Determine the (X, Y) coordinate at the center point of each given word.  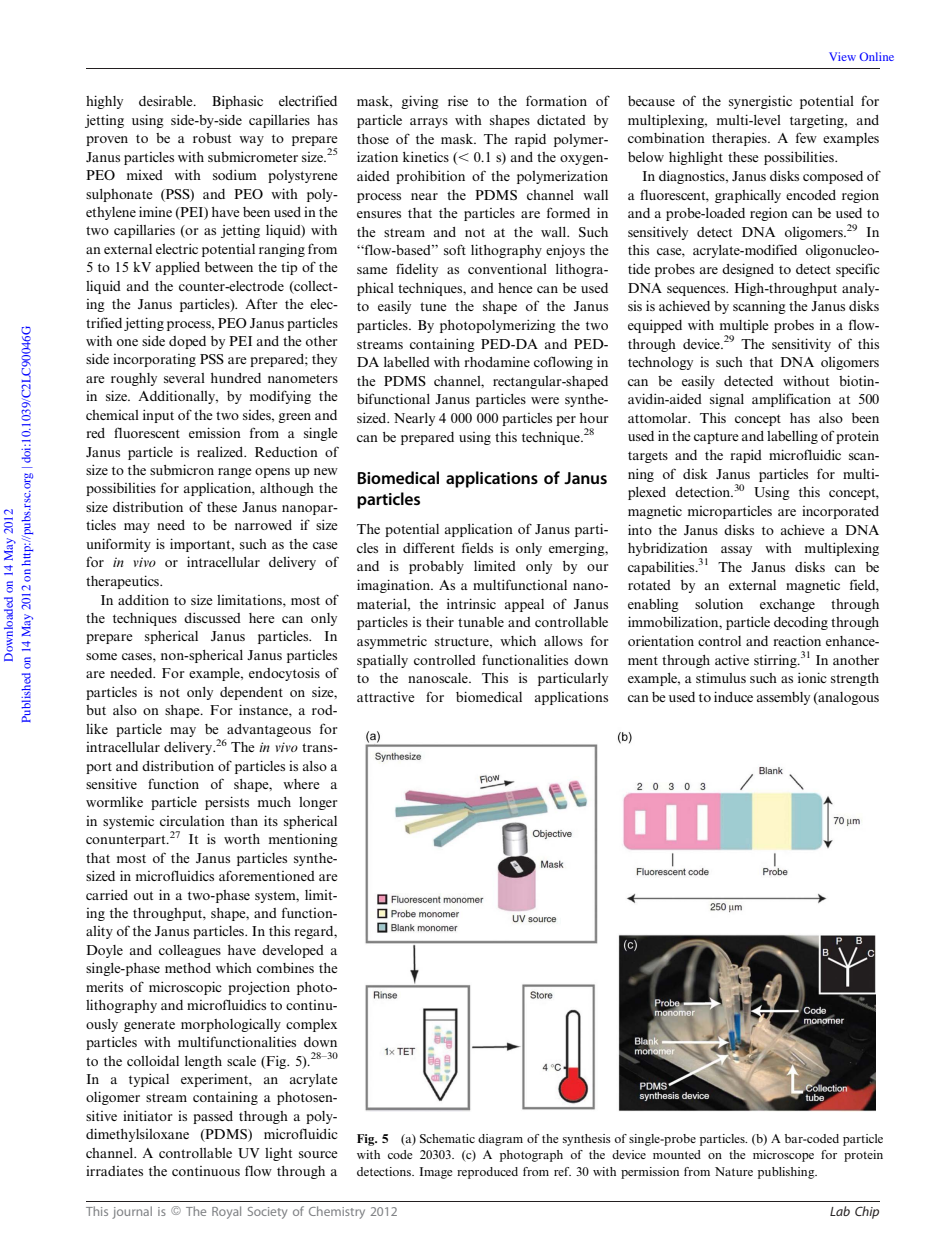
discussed (212, 617)
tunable (481, 622)
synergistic (760, 102)
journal (132, 1212)
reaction (797, 641)
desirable (167, 100)
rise (458, 100)
